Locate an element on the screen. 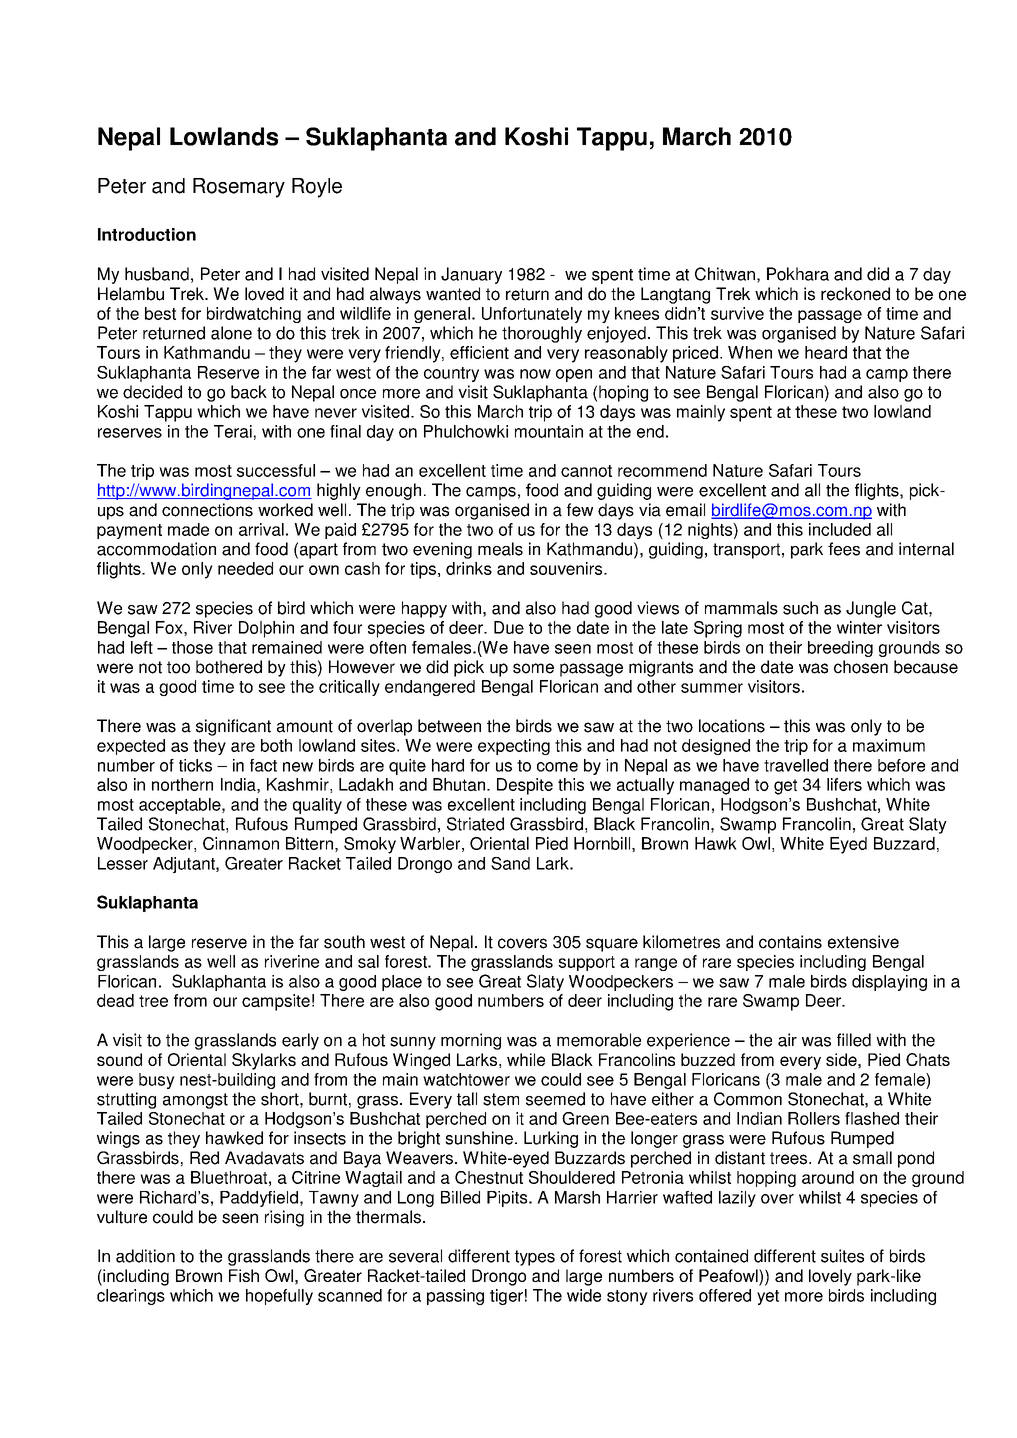 Image resolution: width=1017 pixels, height=1438 pixels. January is located at coordinates (471, 275).
